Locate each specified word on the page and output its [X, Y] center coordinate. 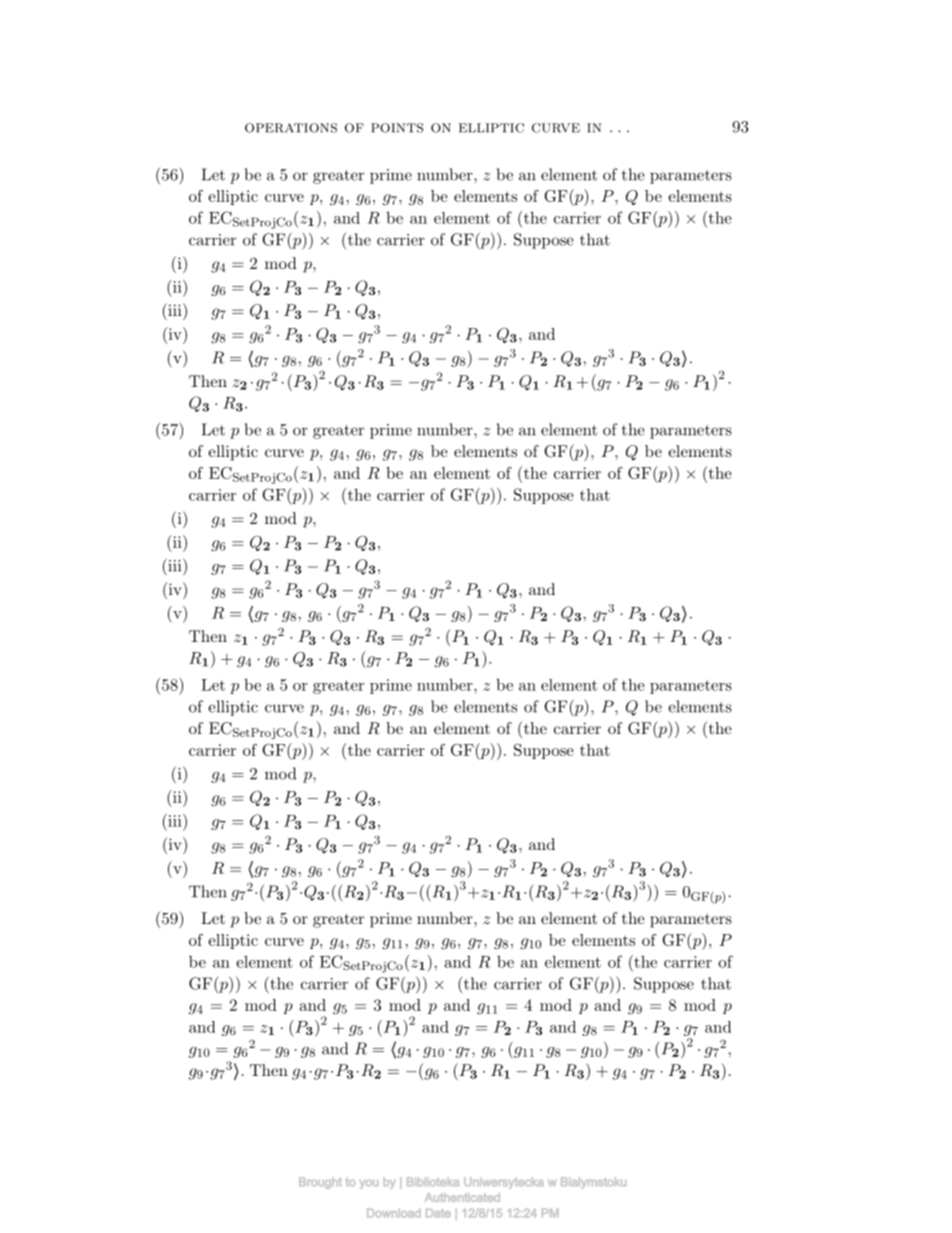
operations [291, 128]
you [369, 1184]
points [397, 128]
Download [394, 1213]
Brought [320, 1183]
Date [438, 1213]
